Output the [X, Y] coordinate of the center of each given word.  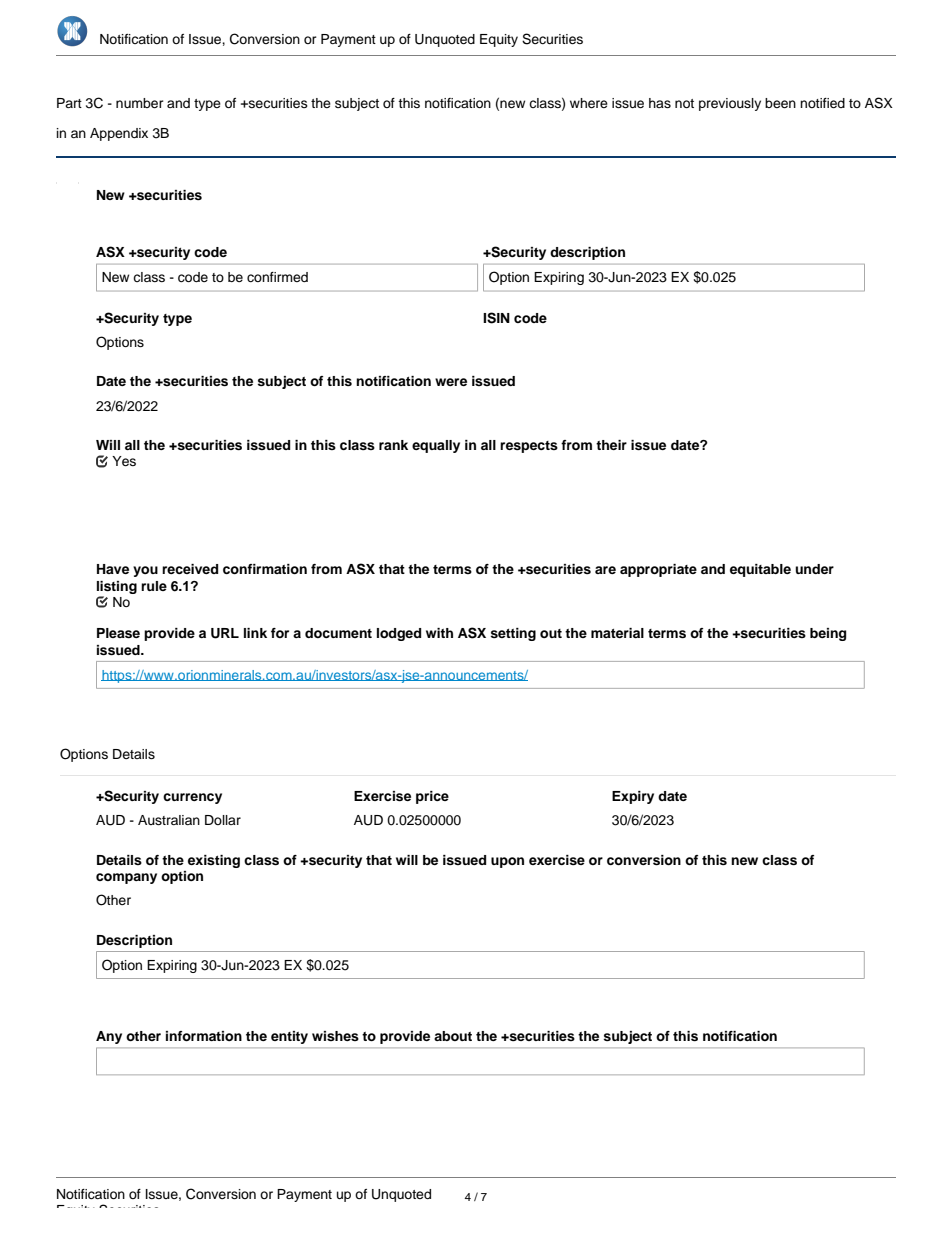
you [145, 571]
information [204, 1036]
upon [507, 862]
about [453, 1036]
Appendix [119, 134]
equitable [760, 570]
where [589, 103]
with [439, 633]
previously [730, 104]
